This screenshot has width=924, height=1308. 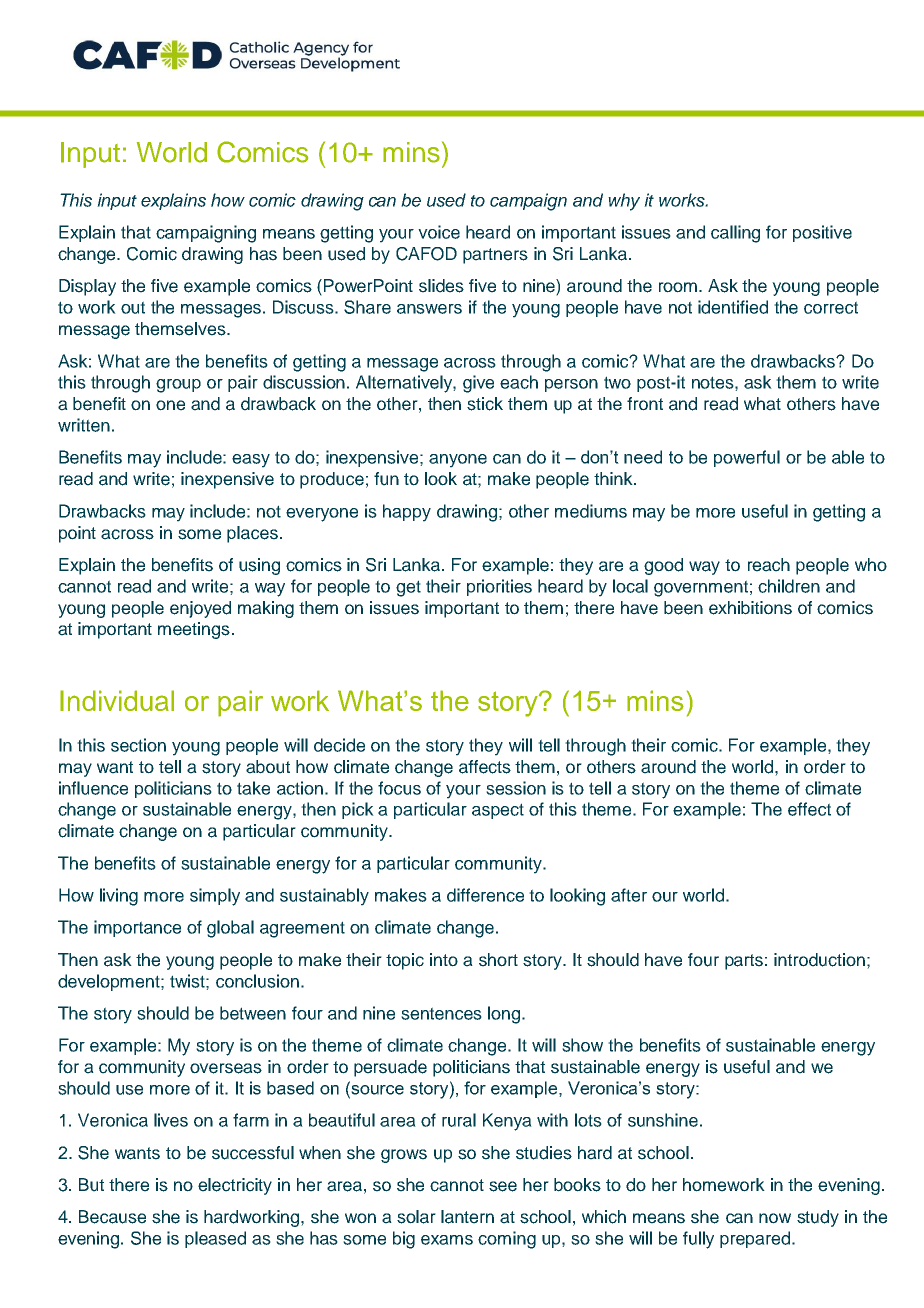 I want to click on enjoyed, so click(x=200, y=609).
